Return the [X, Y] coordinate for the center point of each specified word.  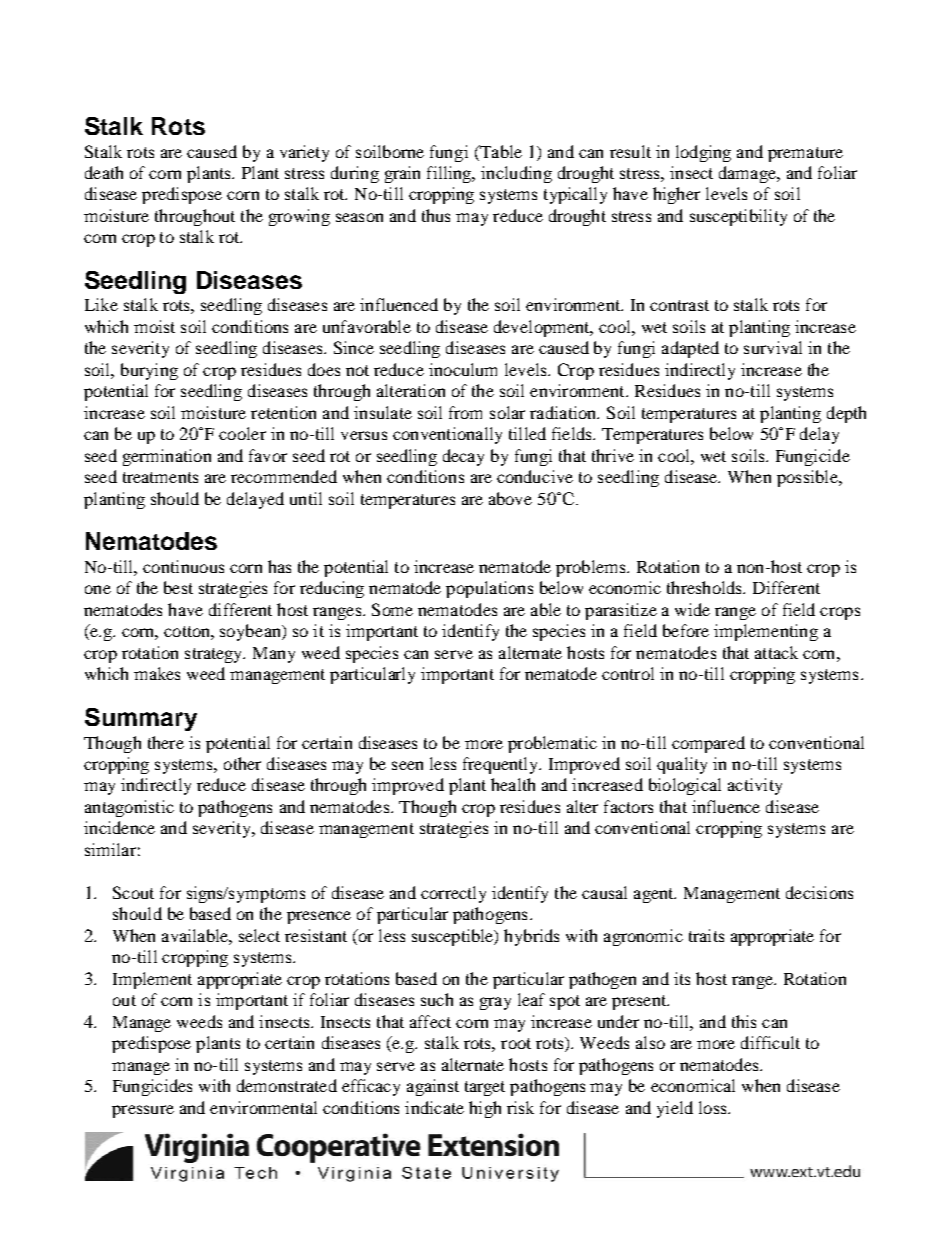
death [104, 172]
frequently [502, 765]
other [242, 763]
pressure [143, 1111]
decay [463, 457]
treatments [160, 477]
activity [755, 786]
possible [808, 478]
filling [450, 174]
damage [748, 174]
